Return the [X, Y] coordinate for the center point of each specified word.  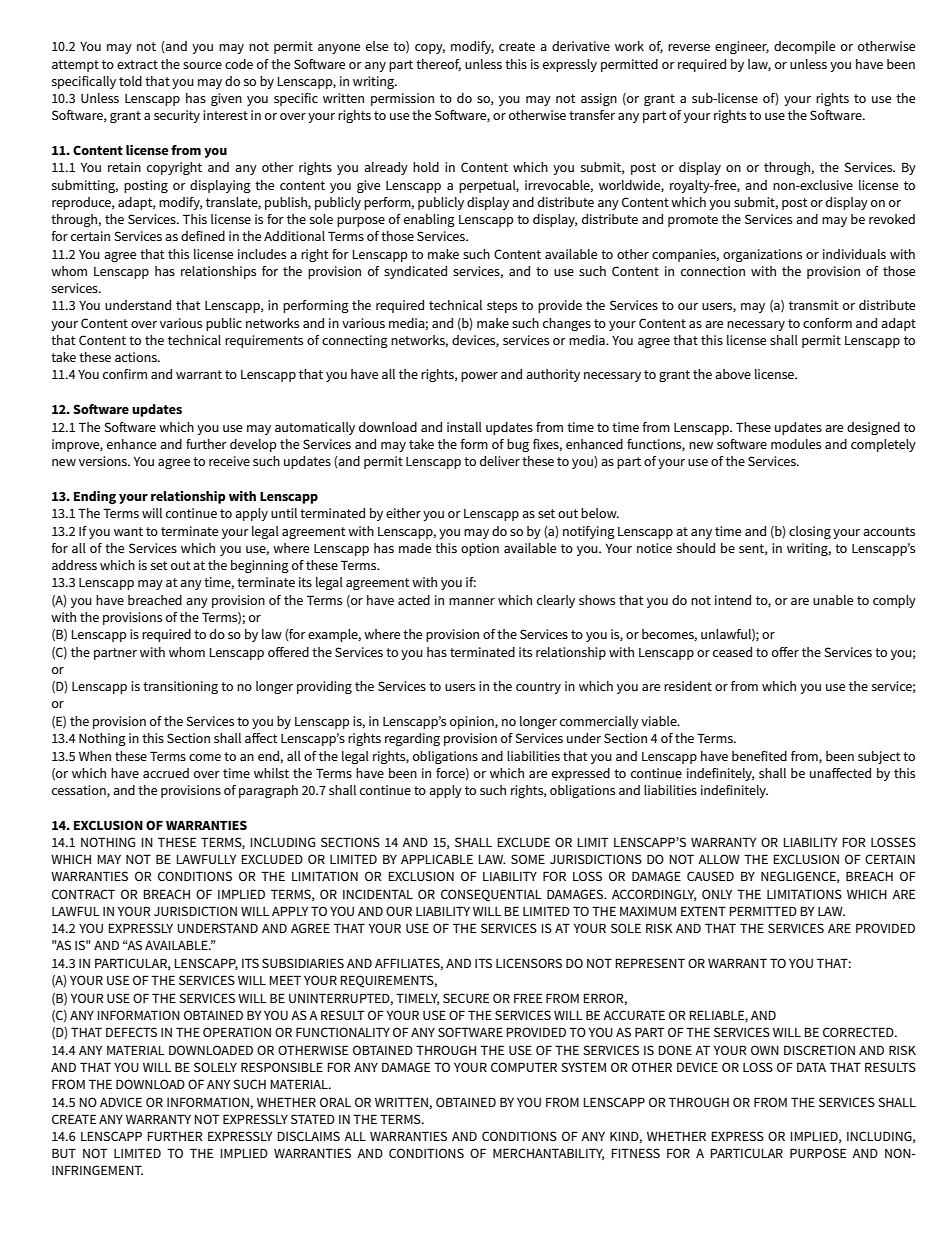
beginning [260, 566]
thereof [438, 65]
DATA [811, 1067]
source [202, 65]
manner [472, 601]
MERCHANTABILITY [548, 1154]
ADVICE [121, 1102]
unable [833, 600]
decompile [804, 47]
